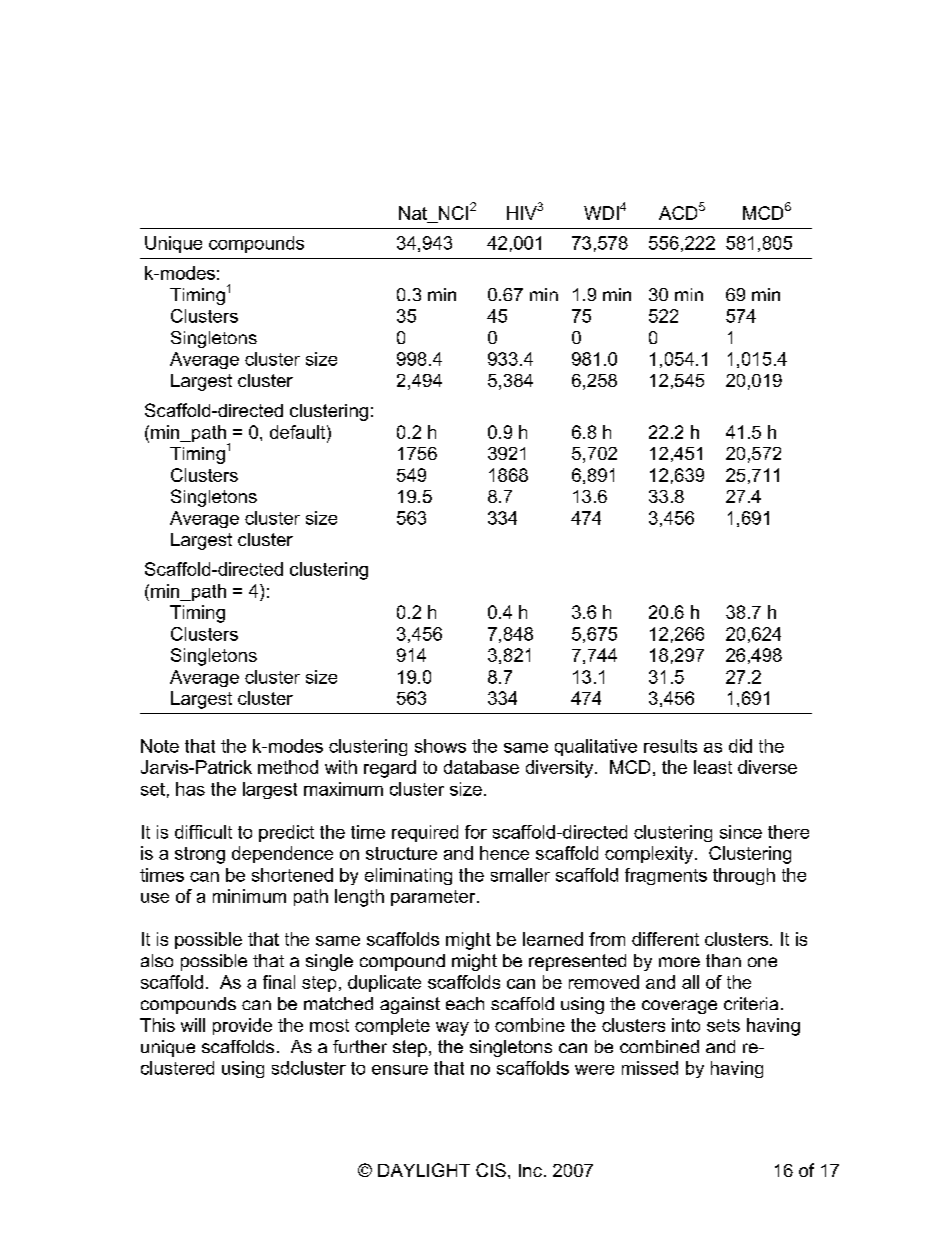  What do you see at coordinates (434, 898) in the page?
I see `parameter` at bounding box center [434, 898].
